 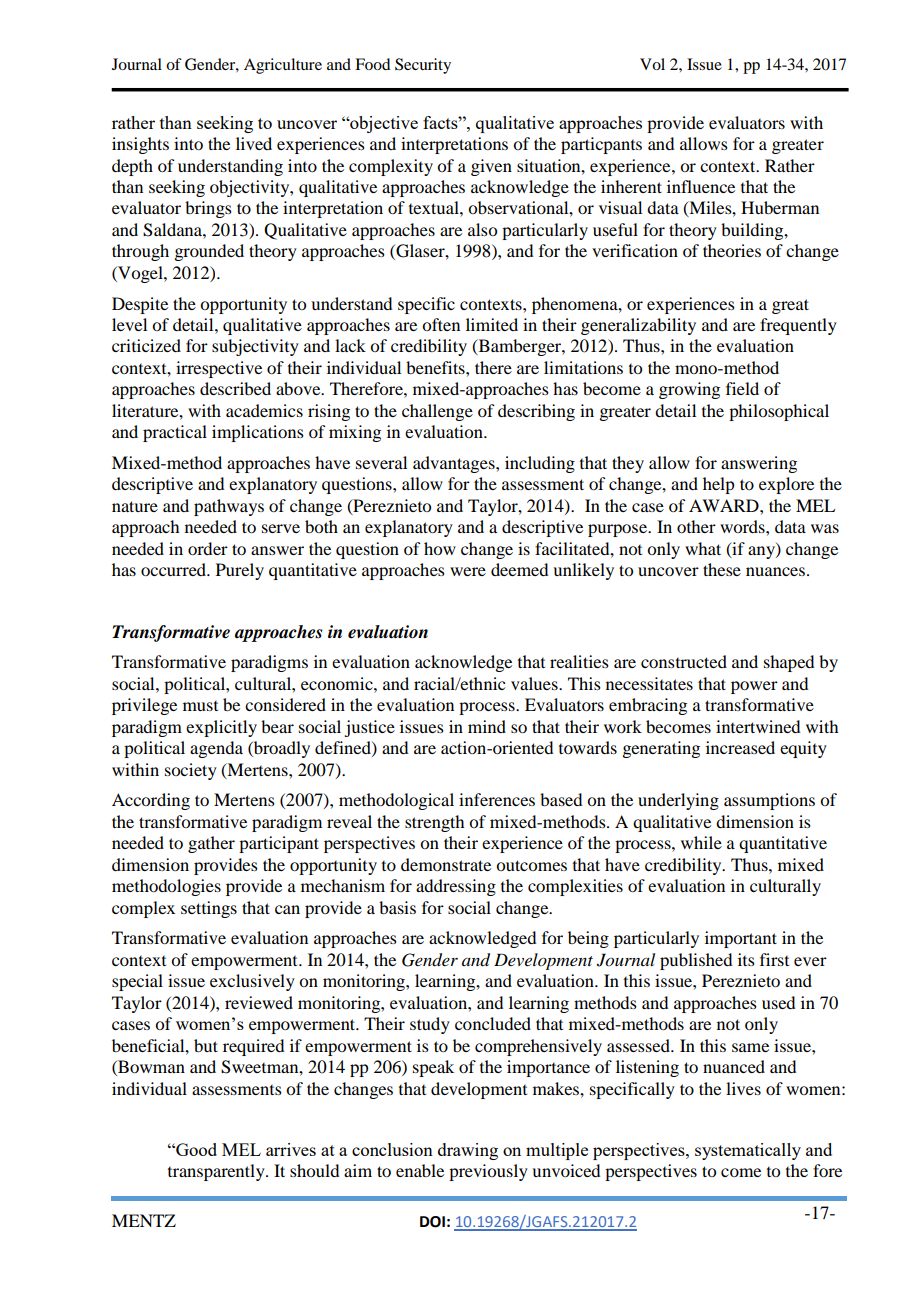 What do you see at coordinates (254, 143) in the document?
I see `lived` at bounding box center [254, 143].
